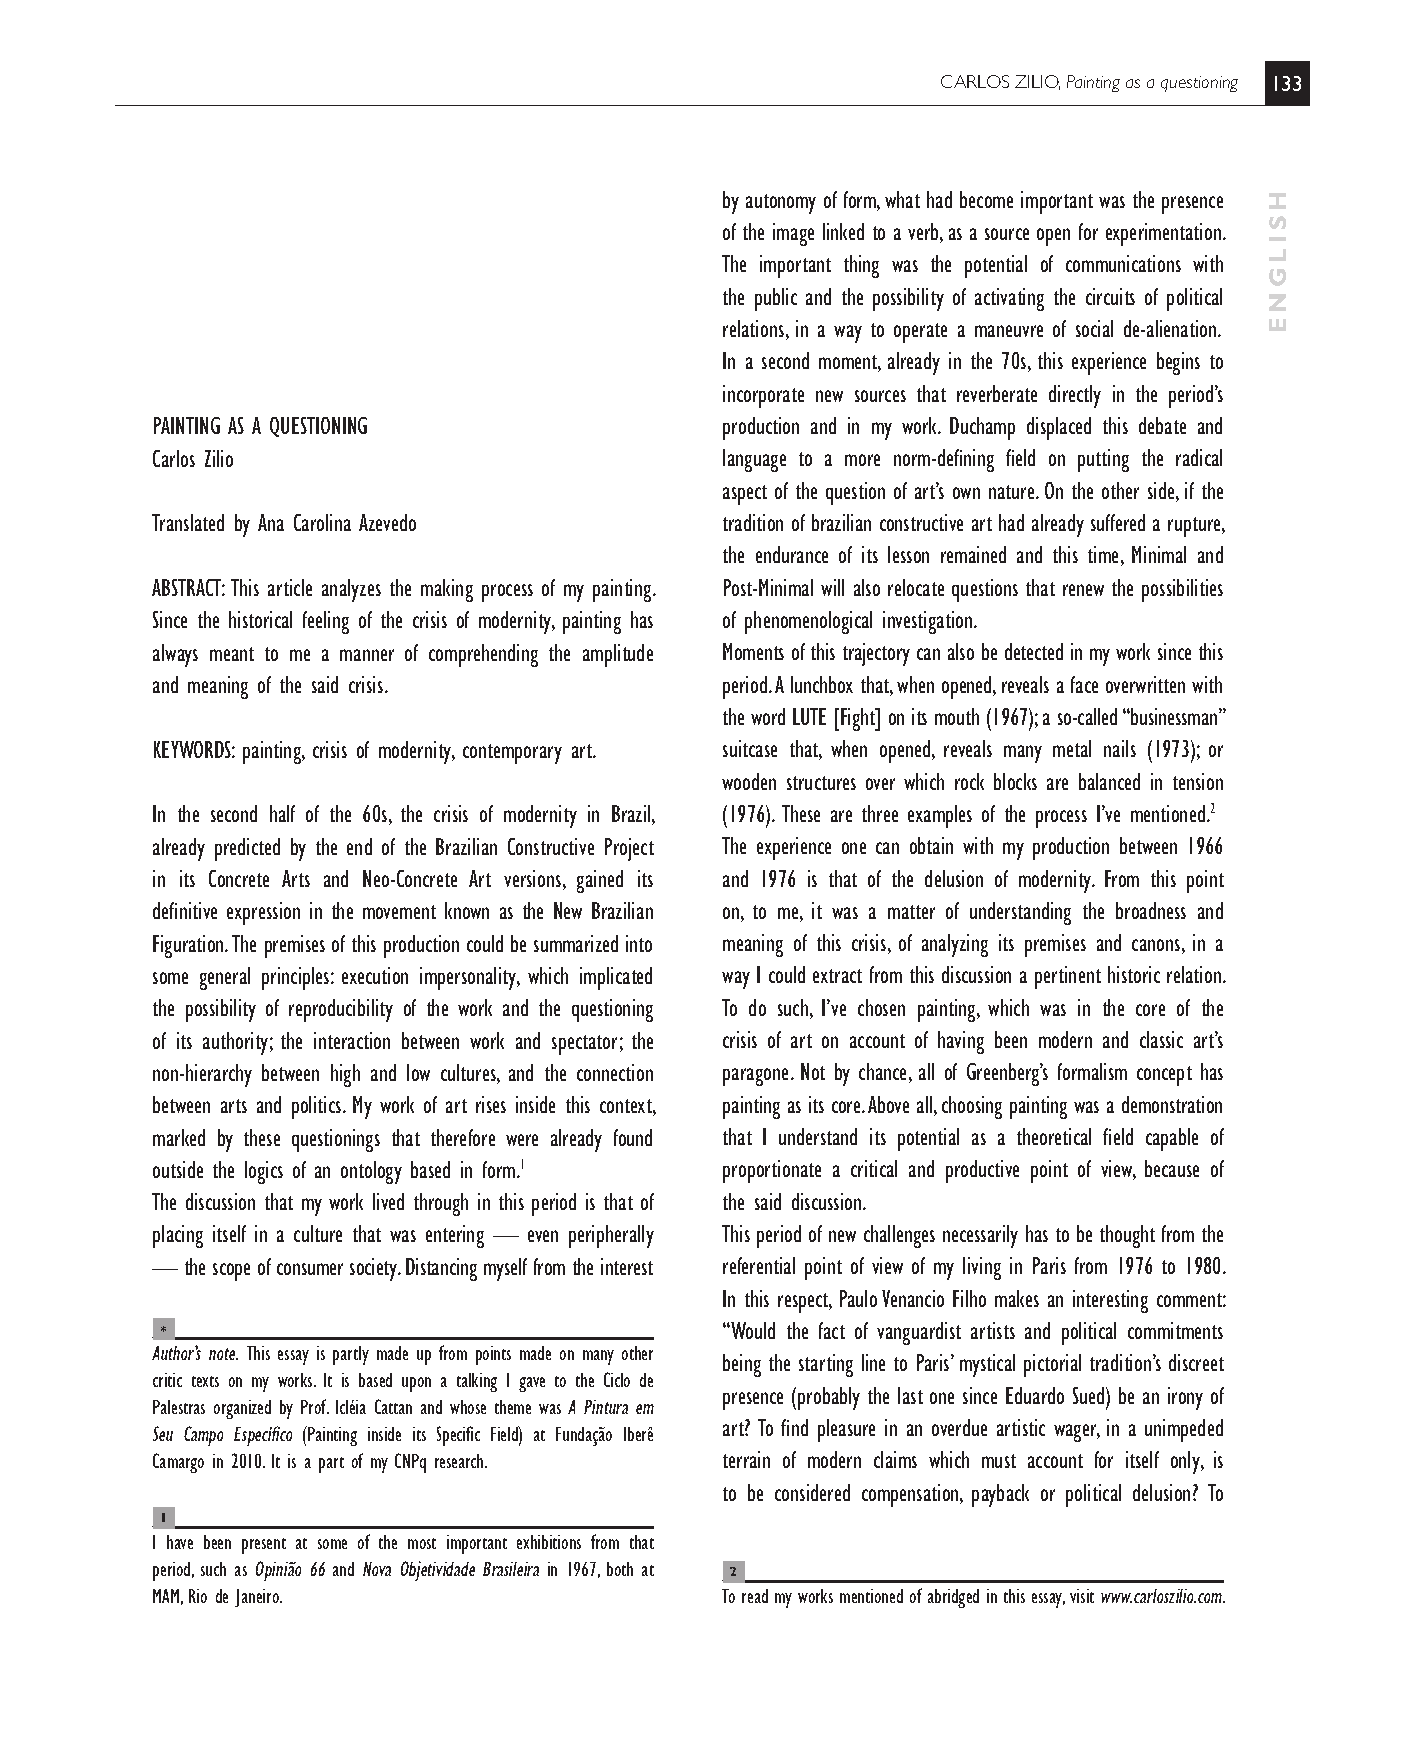  What do you see at coordinates (316, 1107) in the screenshot?
I see `politics` at bounding box center [316, 1107].
